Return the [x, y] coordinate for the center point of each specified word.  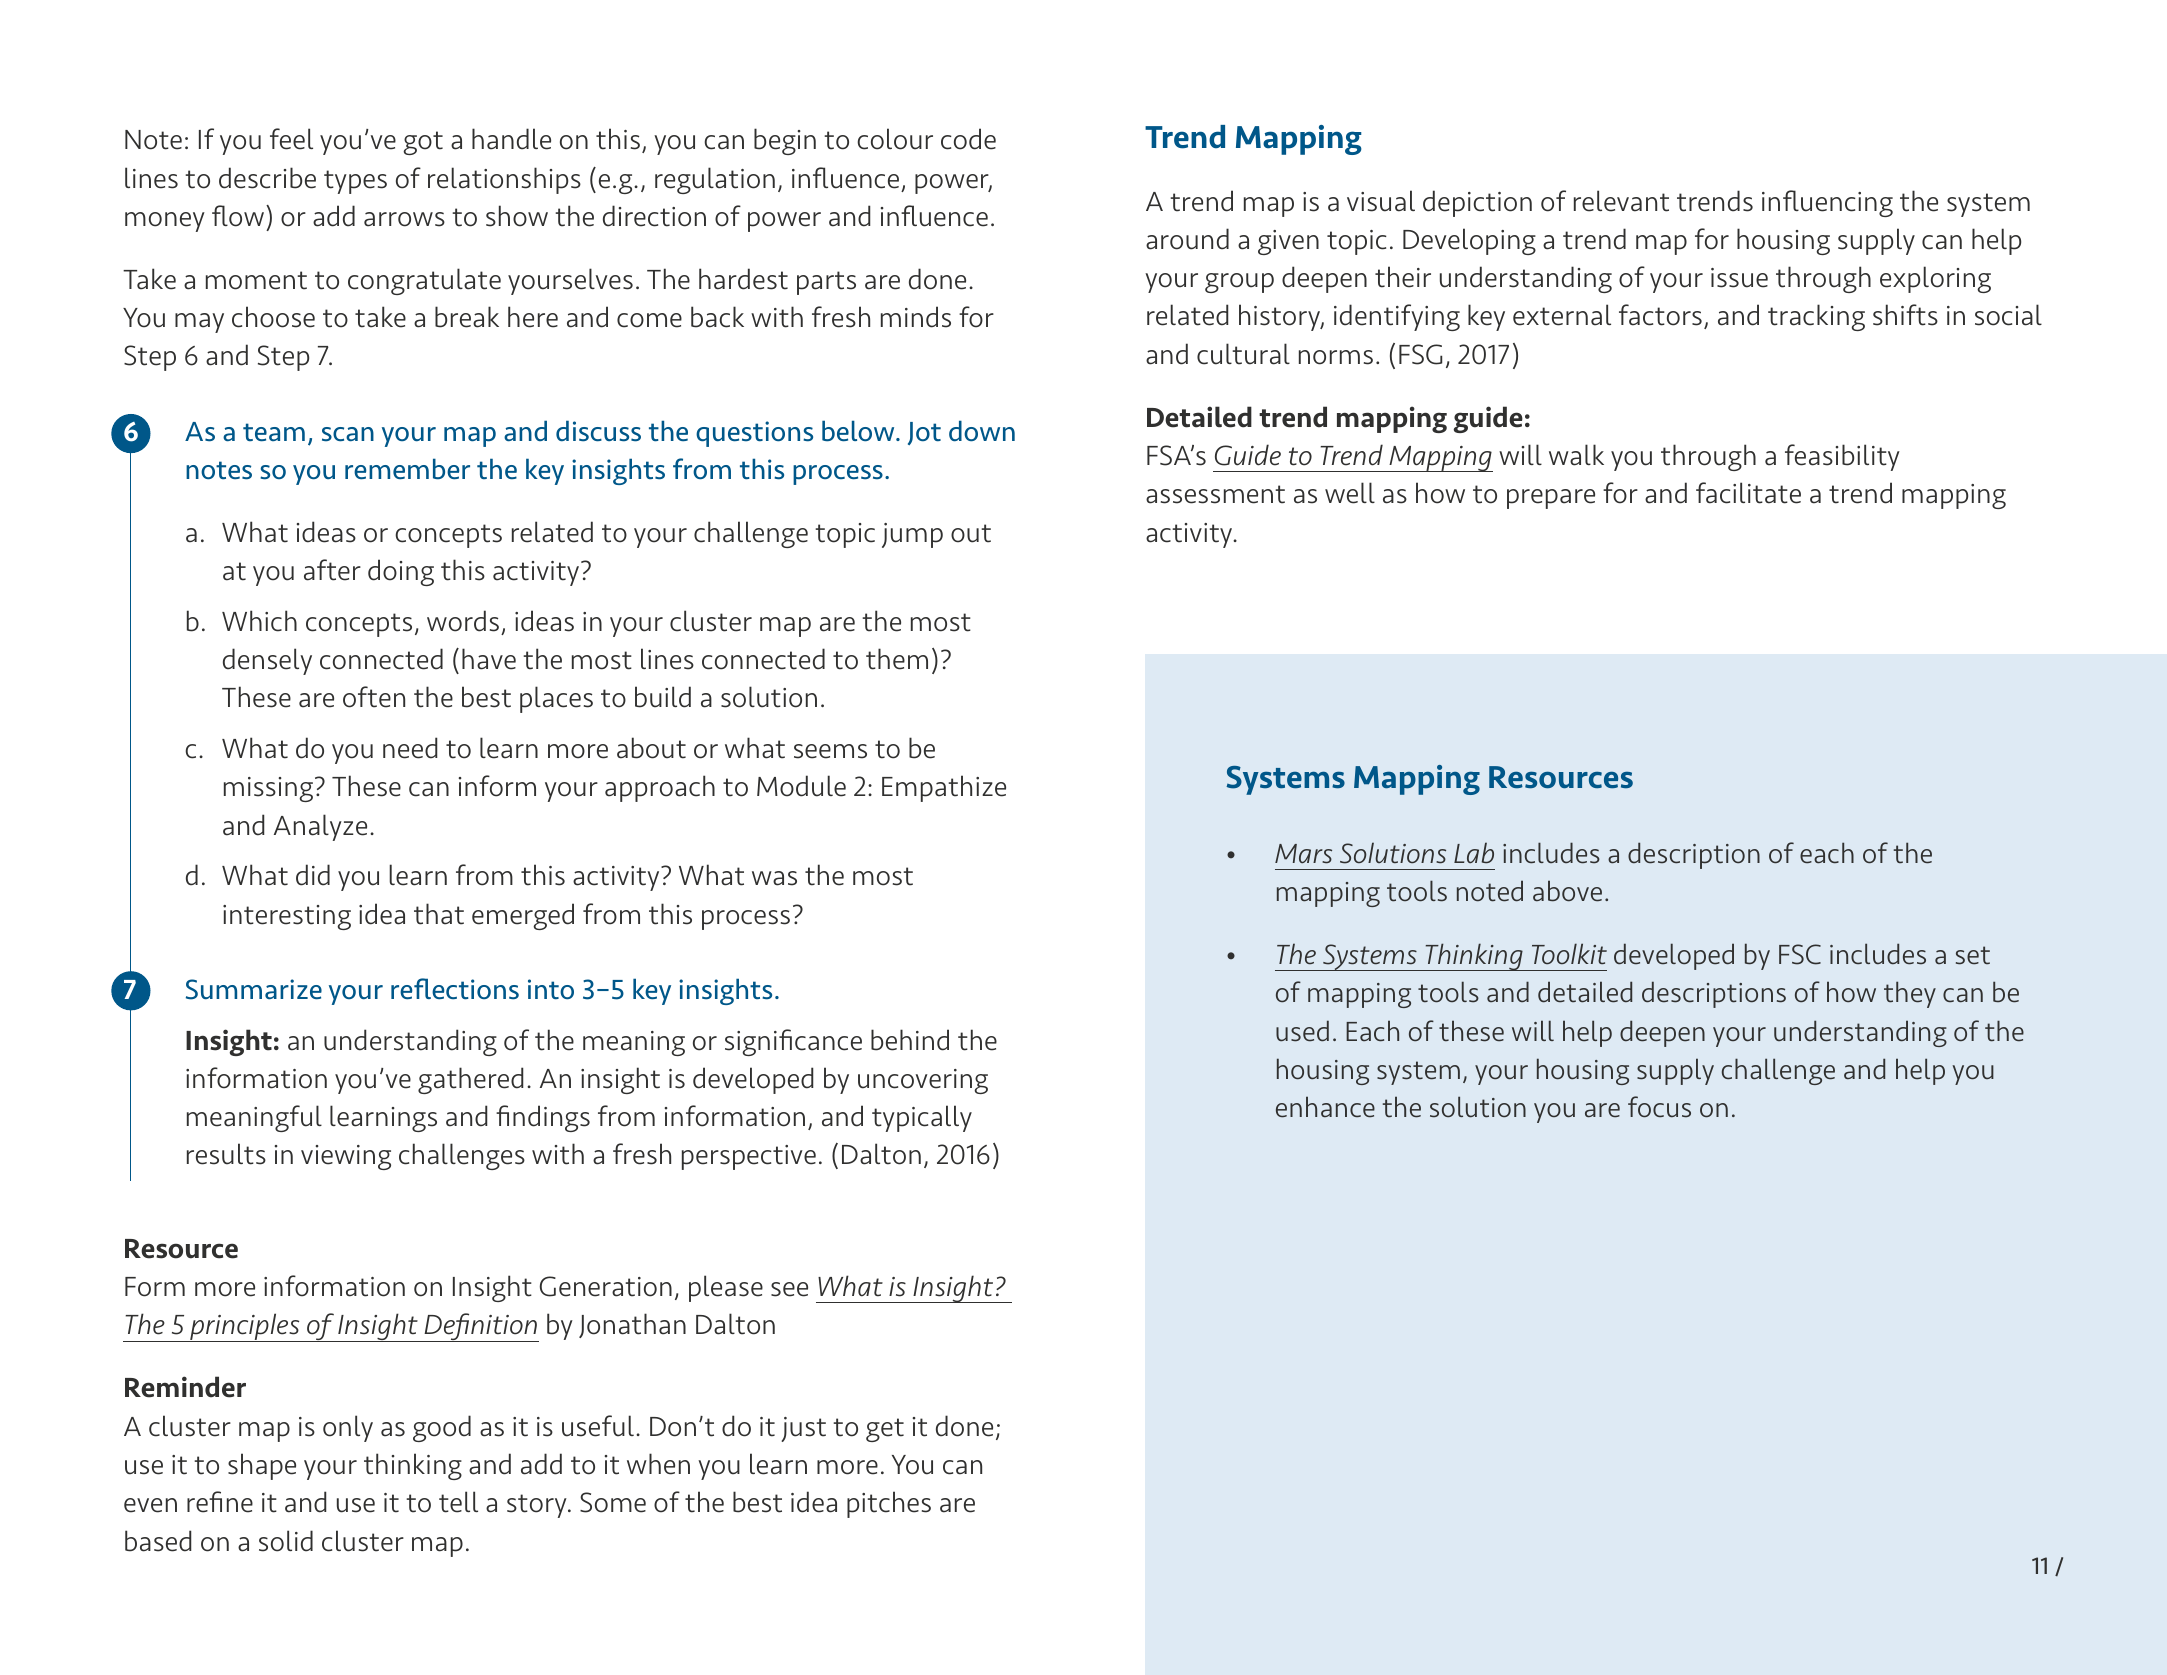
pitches [889, 1504]
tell [458, 1502]
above [1567, 891]
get [885, 1430]
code [968, 139]
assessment [1215, 494]
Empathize [944, 788]
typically [922, 1118]
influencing [1827, 203]
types [355, 182]
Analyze [320, 827]
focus [1659, 1107]
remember [407, 469]
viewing [346, 1157]
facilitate [1748, 493]
